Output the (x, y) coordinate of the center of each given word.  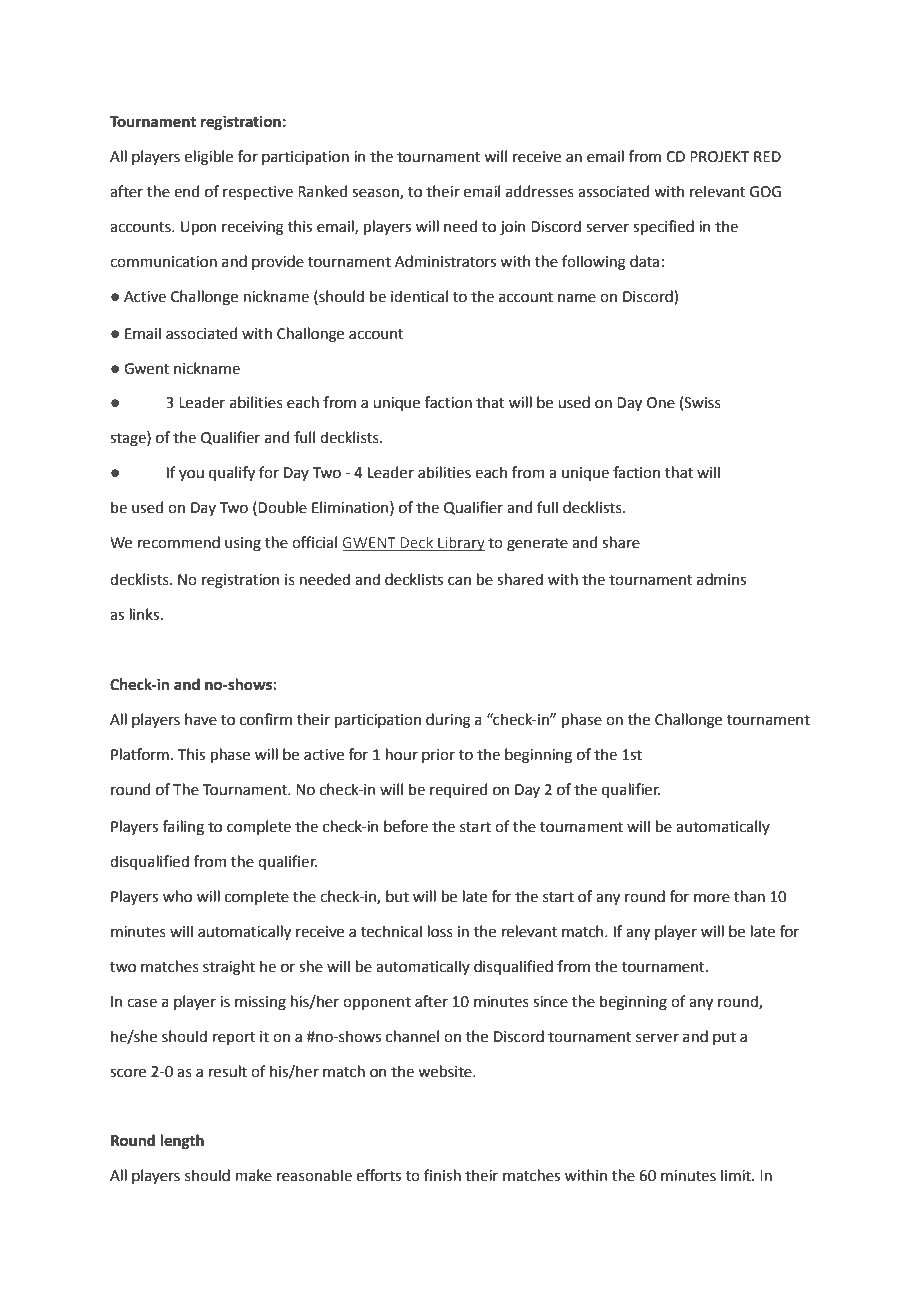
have (201, 719)
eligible (209, 158)
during (448, 721)
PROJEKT (719, 157)
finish (442, 1175)
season (376, 193)
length (182, 1142)
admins (721, 579)
